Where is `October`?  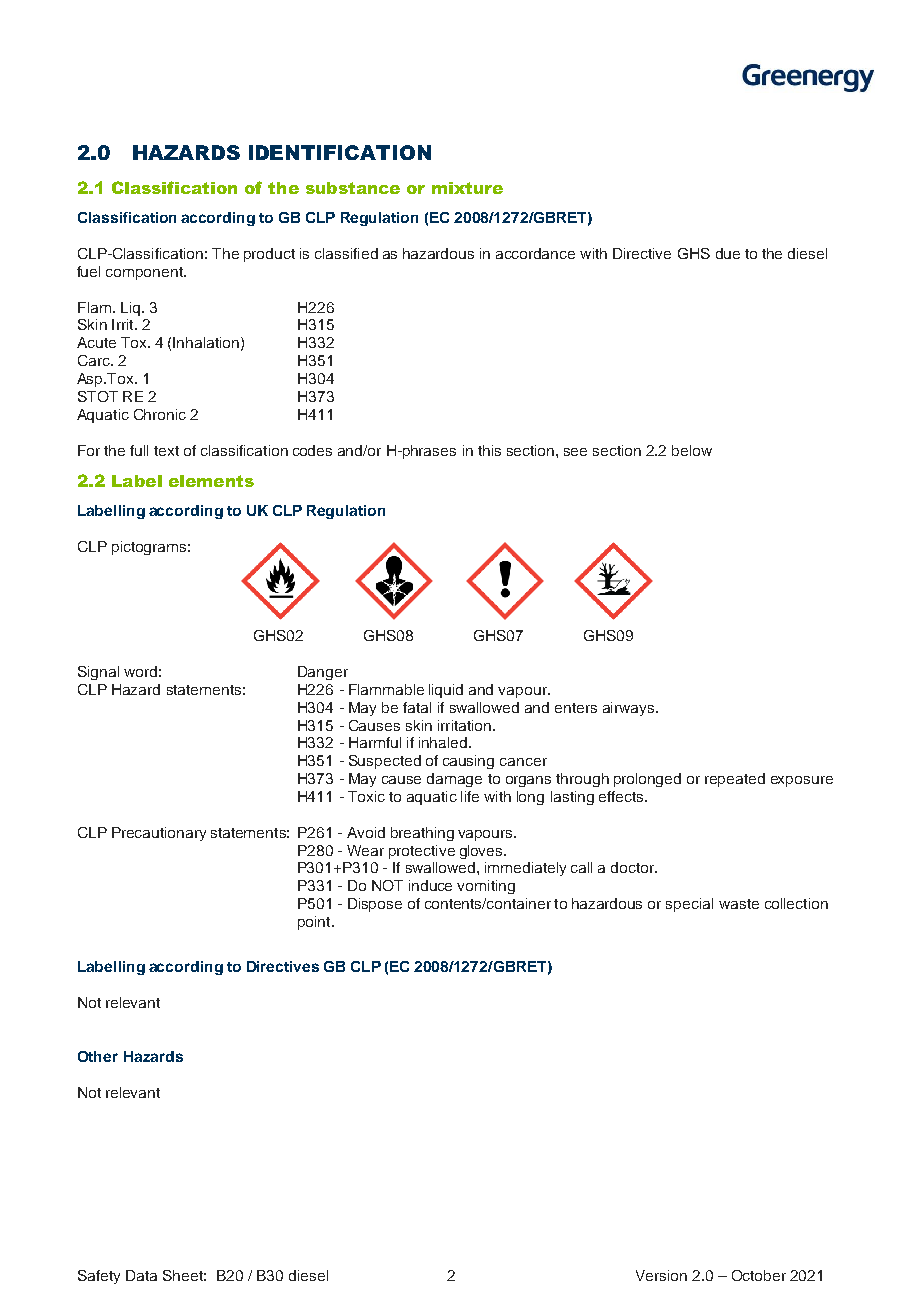
October is located at coordinates (759, 1275).
